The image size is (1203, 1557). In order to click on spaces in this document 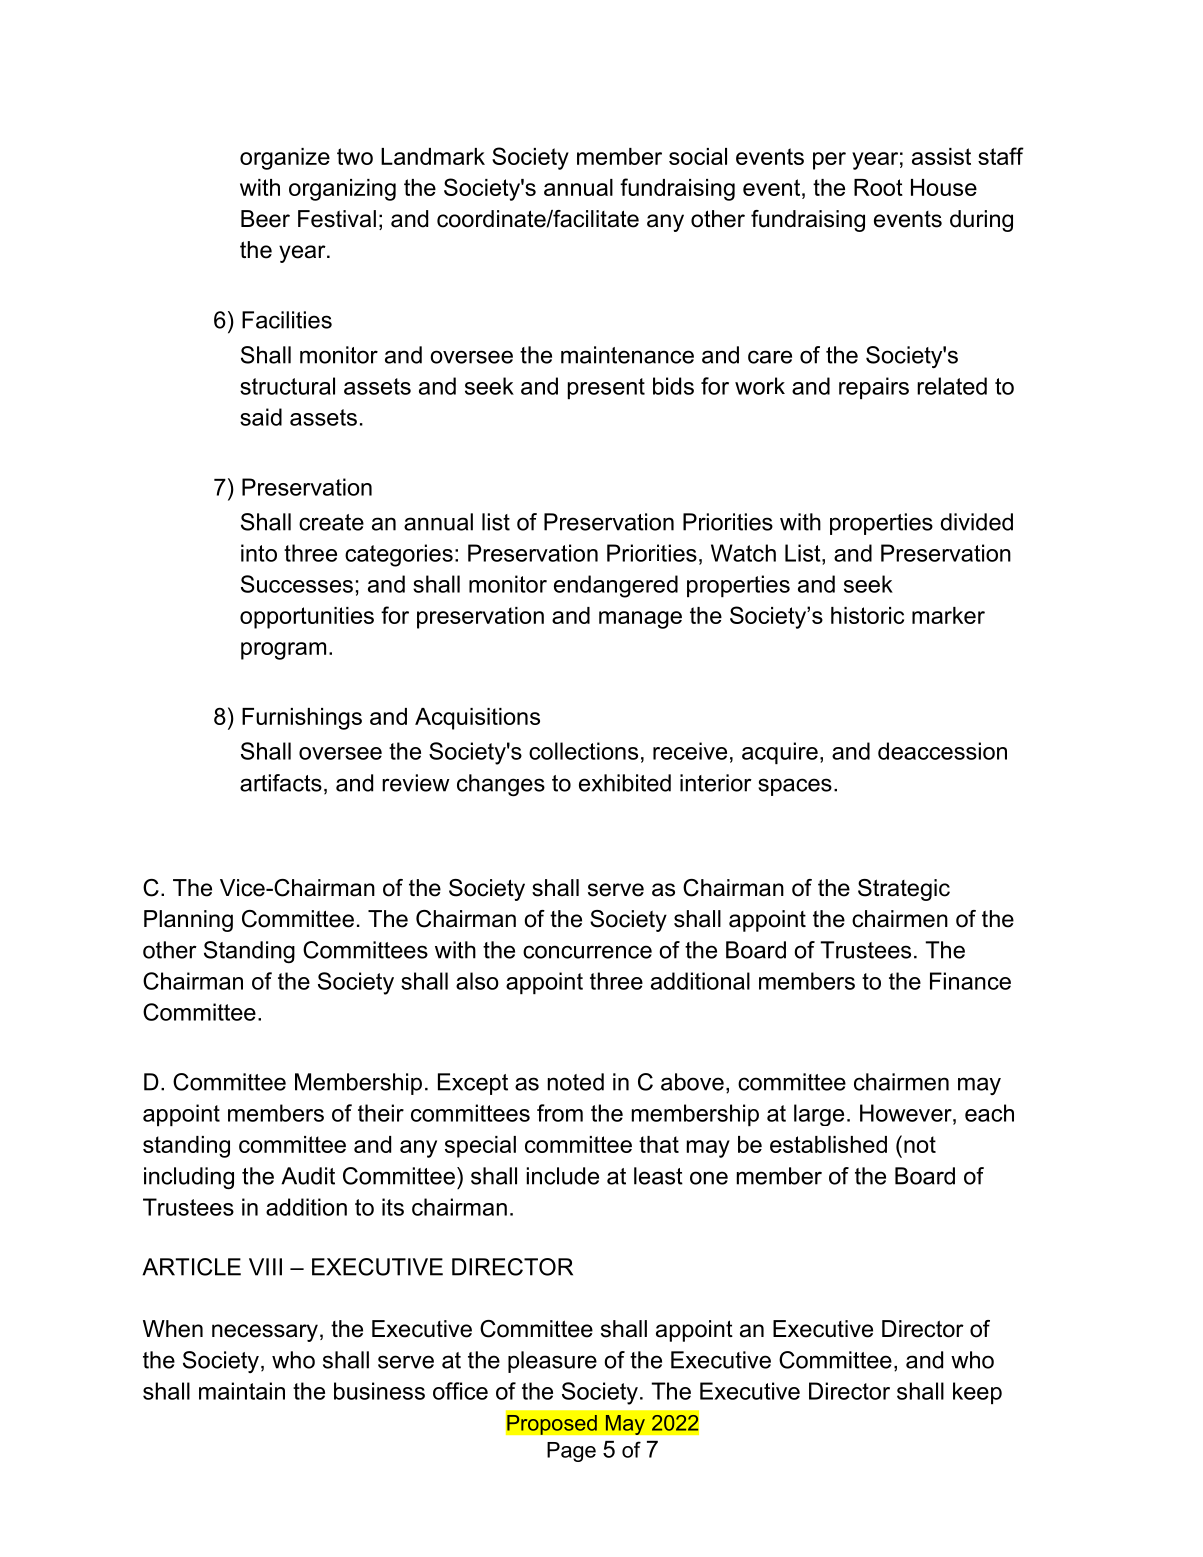, I will do `click(795, 787)`.
